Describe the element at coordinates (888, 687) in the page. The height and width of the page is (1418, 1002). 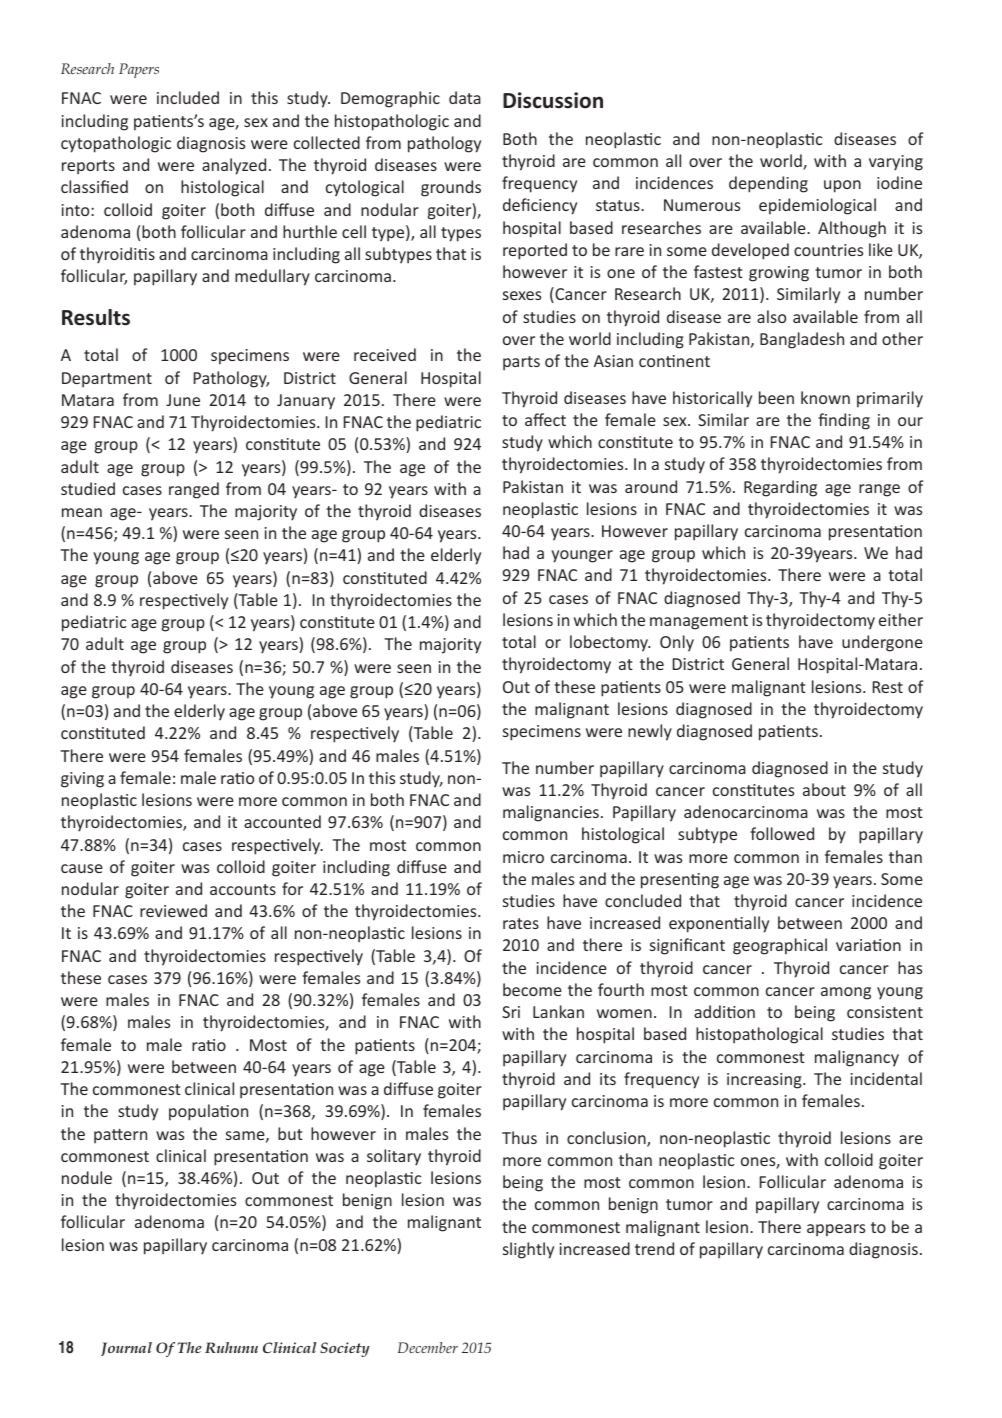
I see `Rest` at that location.
